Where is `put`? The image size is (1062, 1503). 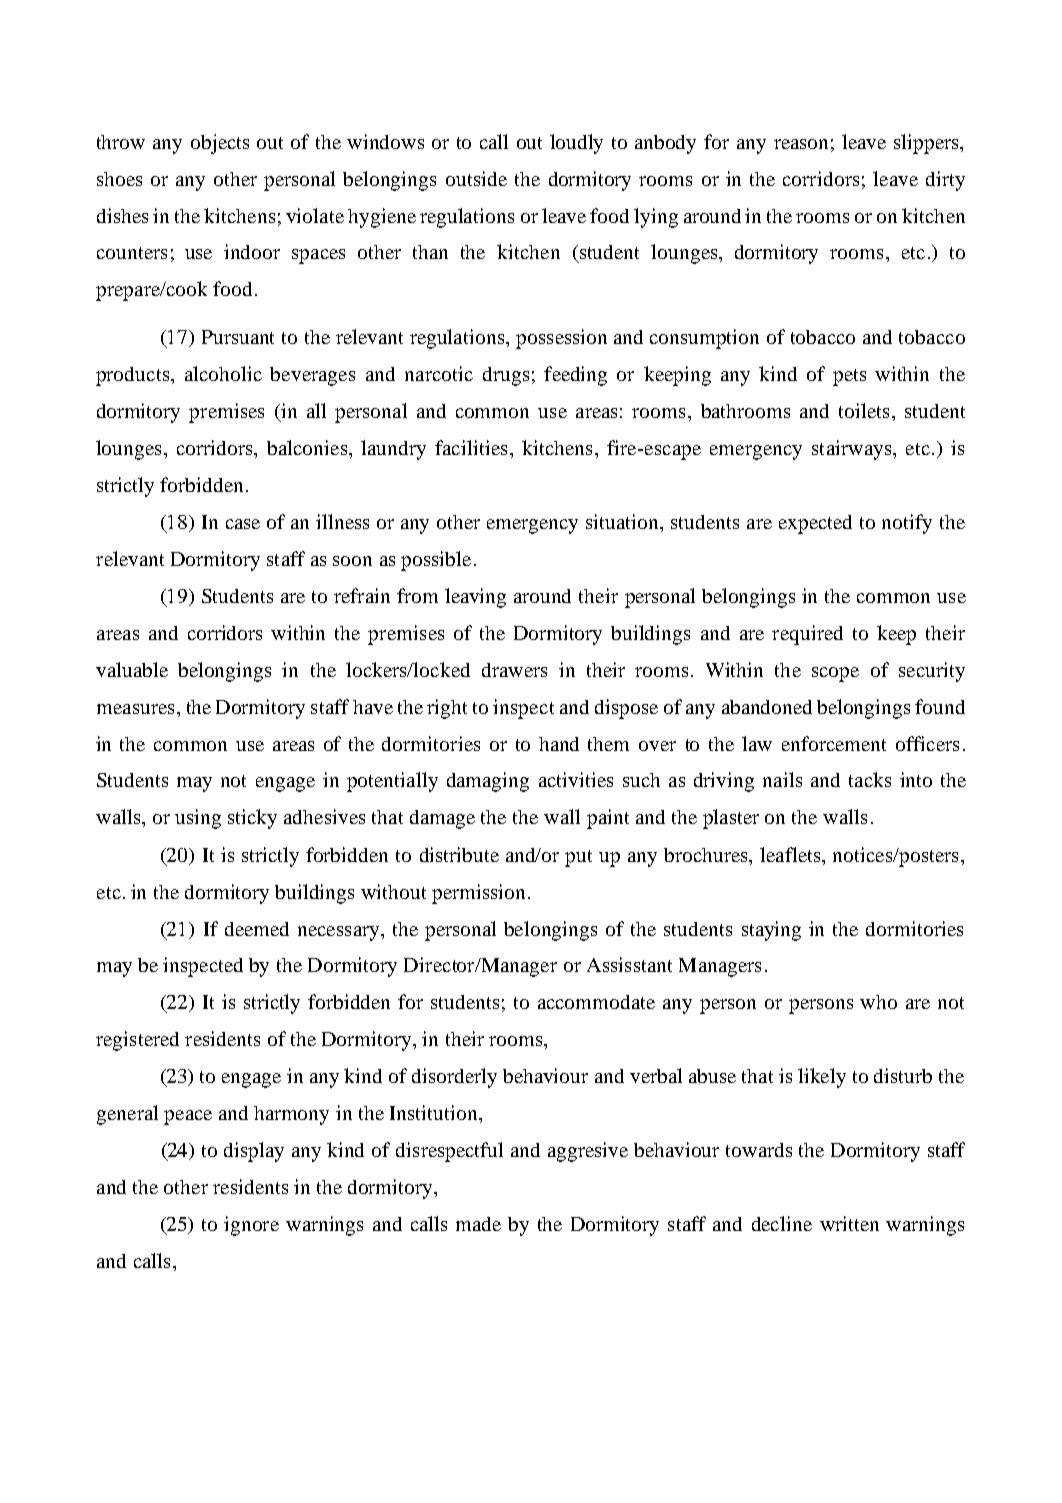 put is located at coordinates (578, 858).
